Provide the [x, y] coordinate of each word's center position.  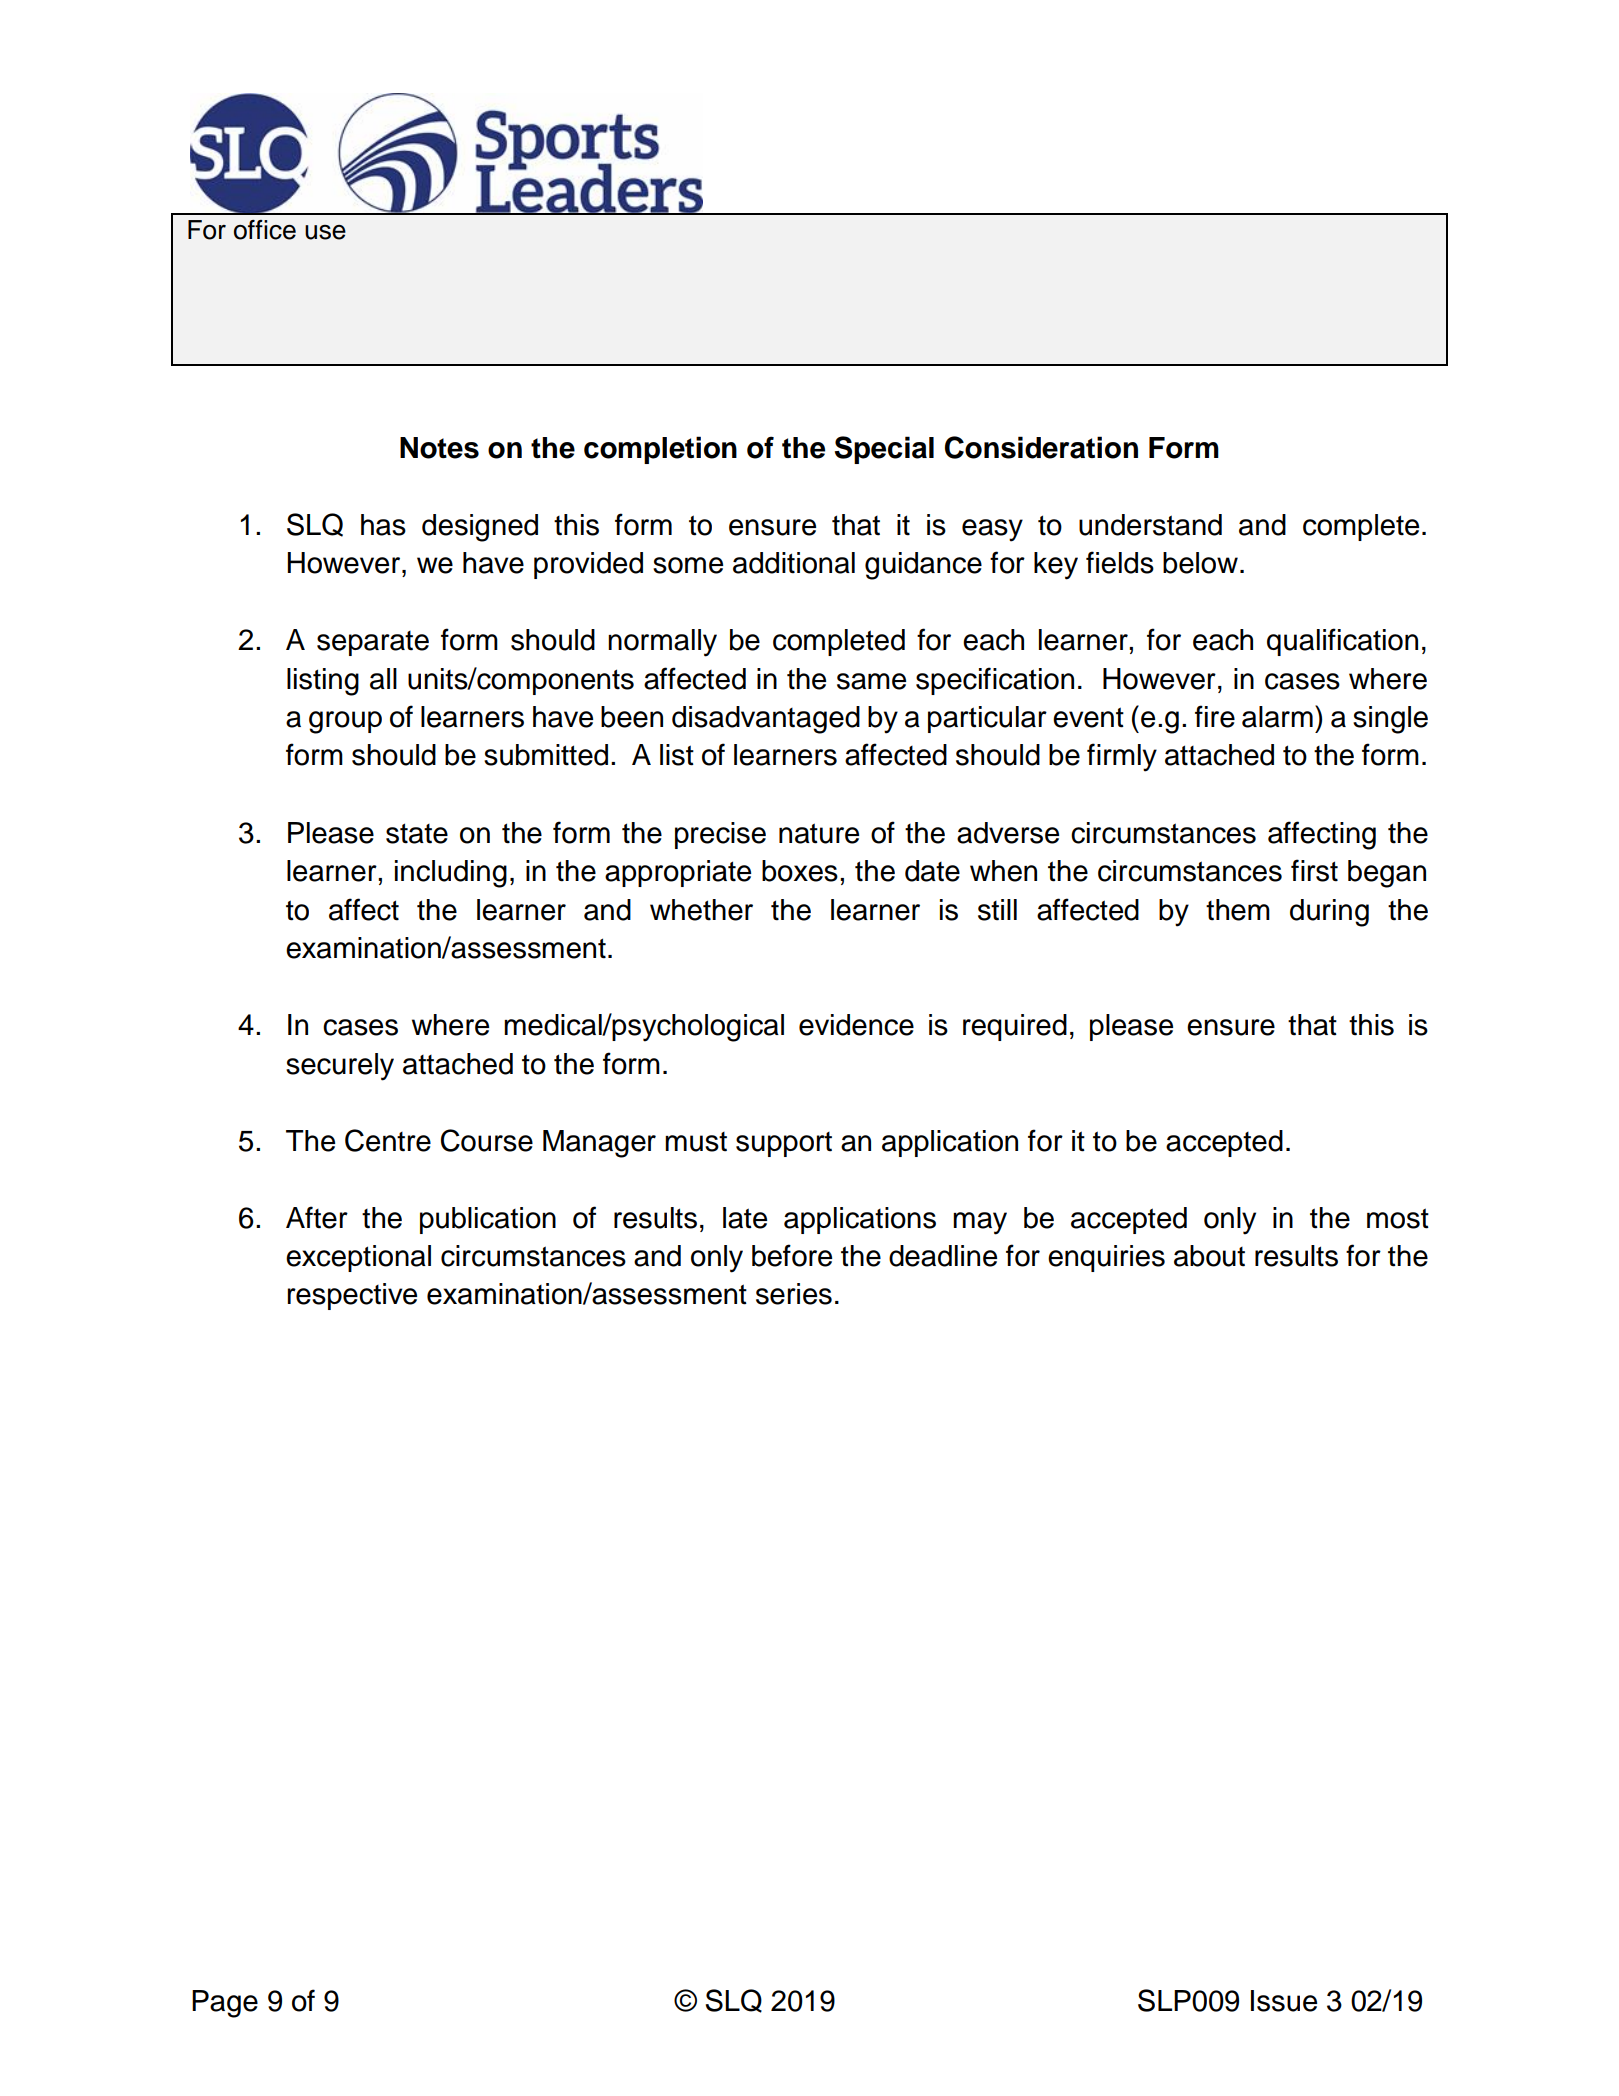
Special [884, 450]
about [1209, 1256]
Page [225, 2004]
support [784, 1144]
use [325, 232]
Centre [388, 1140]
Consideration [1041, 447]
